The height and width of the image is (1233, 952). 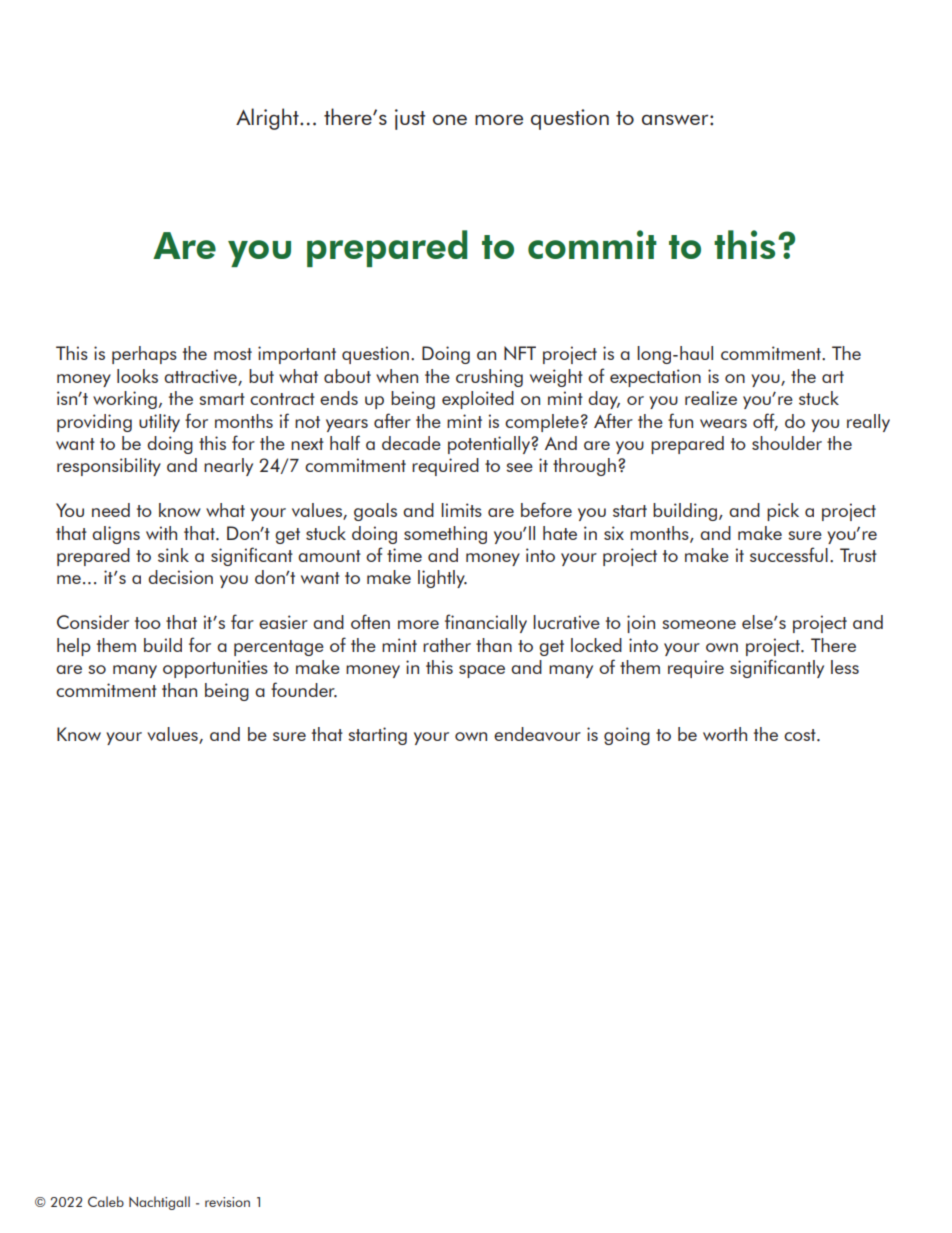 What do you see at coordinates (410, 119) in the image?
I see `just` at bounding box center [410, 119].
